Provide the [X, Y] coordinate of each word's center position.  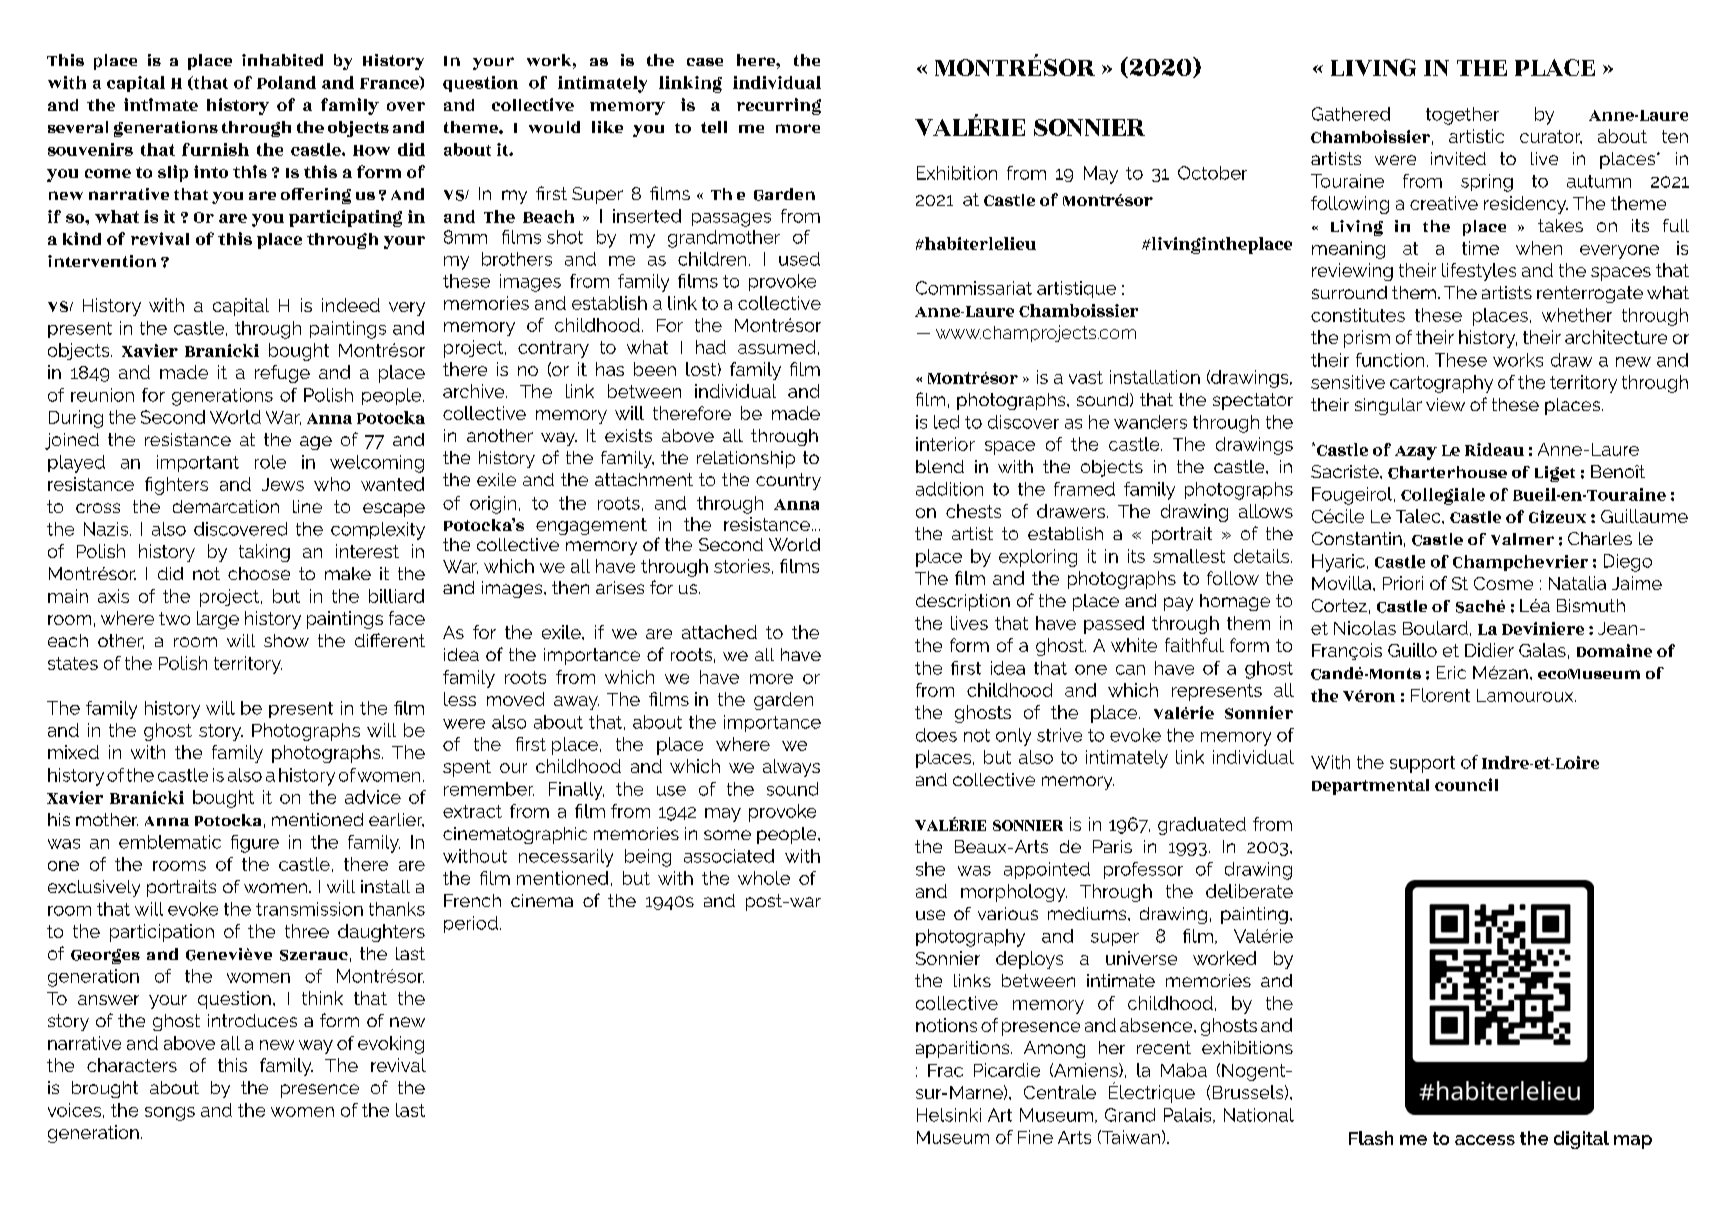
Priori [1403, 583]
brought [105, 1089]
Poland [286, 82]
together [1462, 116]
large [218, 620]
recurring [779, 106]
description [963, 602]
